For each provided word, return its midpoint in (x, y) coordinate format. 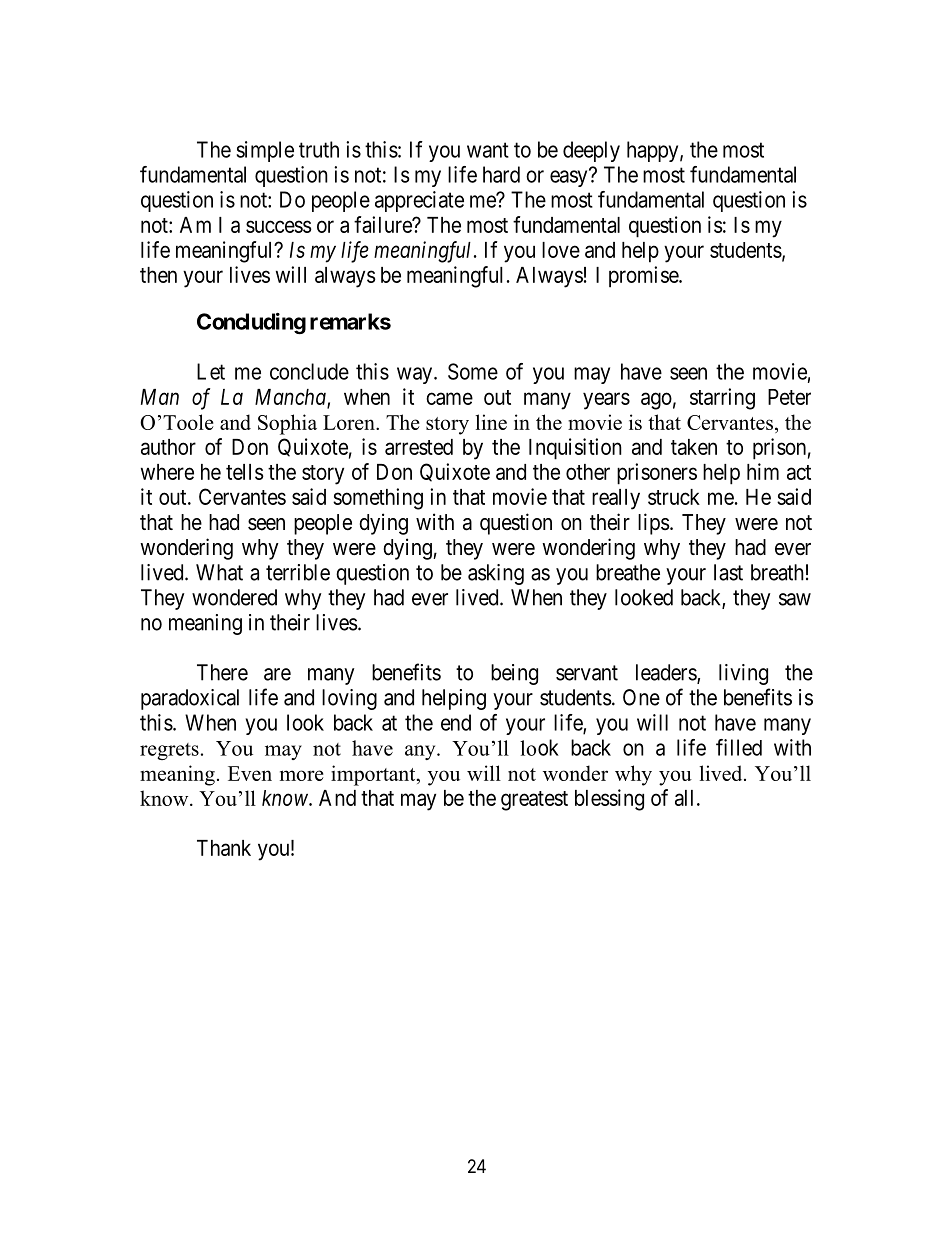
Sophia (287, 424)
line (491, 422)
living (743, 674)
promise (644, 277)
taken (694, 447)
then (158, 275)
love (561, 250)
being (514, 674)
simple (265, 151)
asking (496, 574)
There (222, 672)
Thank (224, 848)
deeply (591, 151)
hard (501, 174)
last (728, 572)
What (219, 572)
